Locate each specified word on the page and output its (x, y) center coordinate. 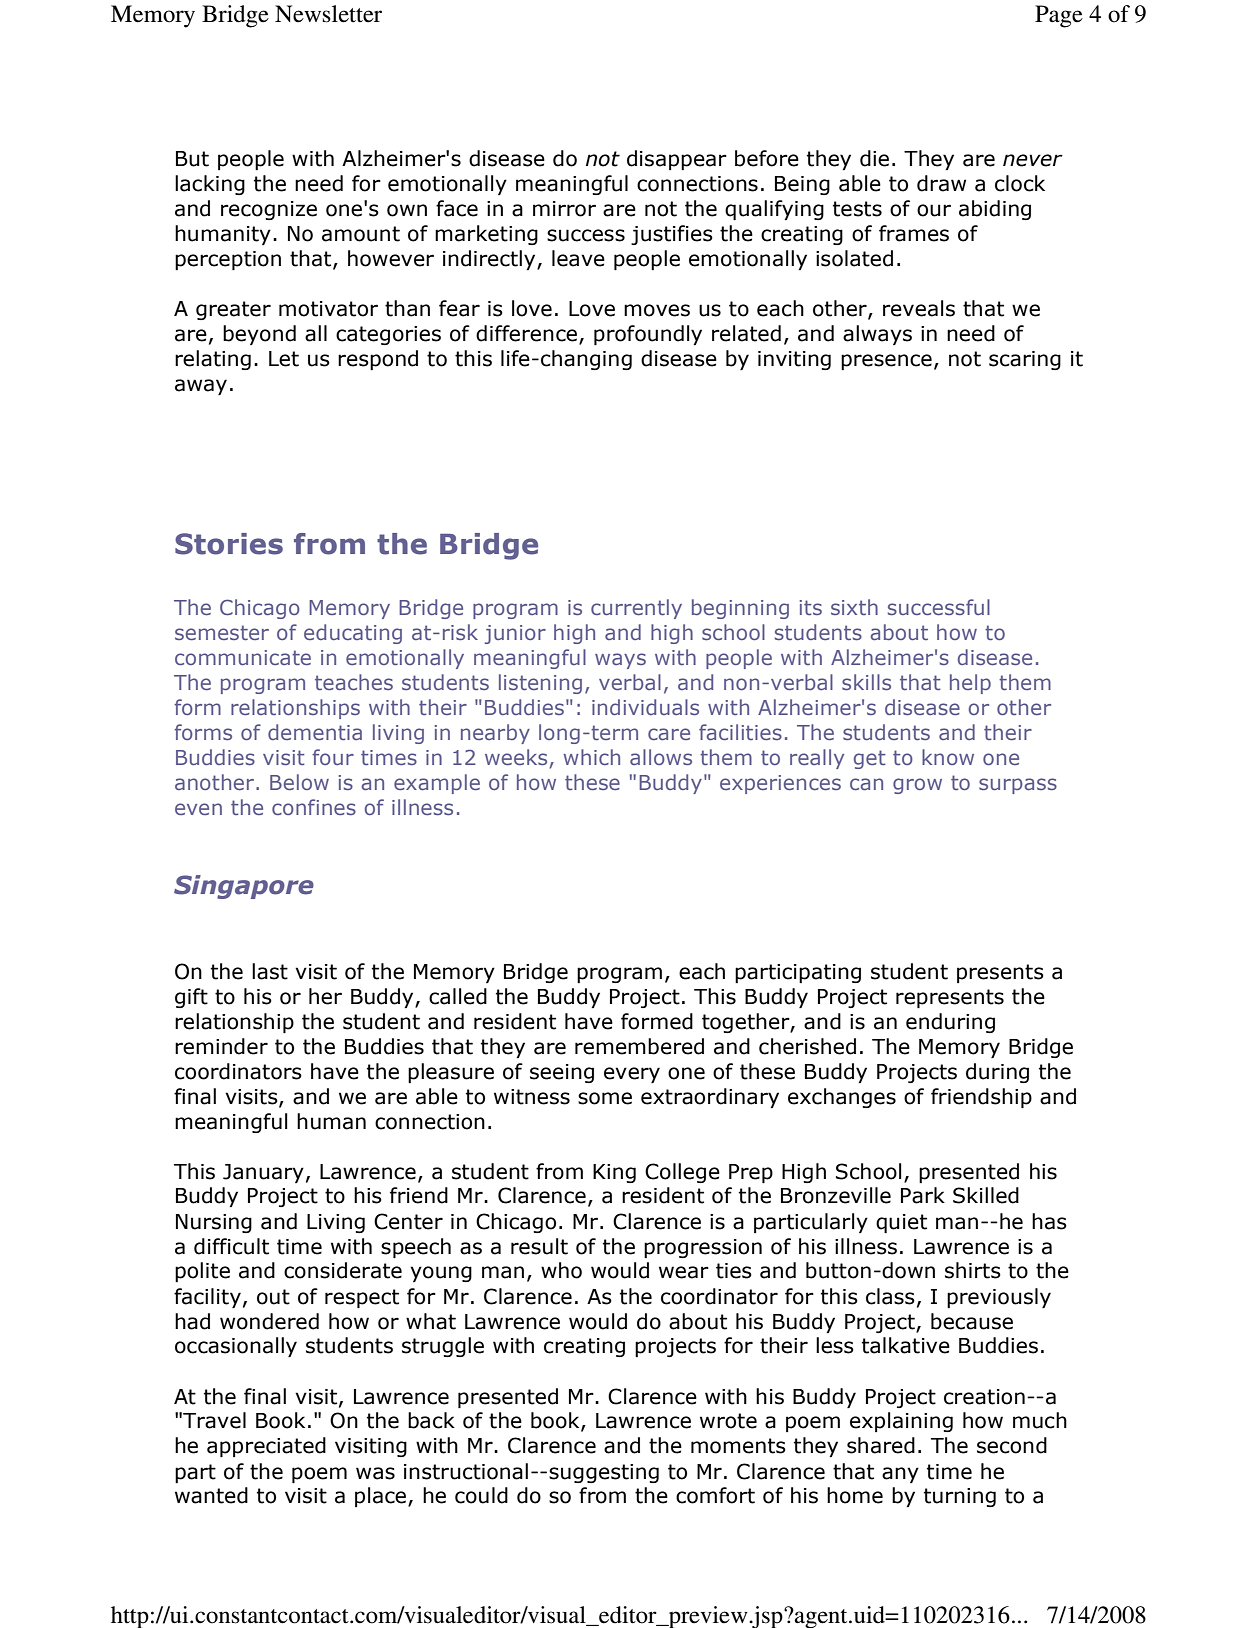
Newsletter (328, 14)
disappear (677, 160)
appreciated (266, 1447)
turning (960, 1497)
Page (1059, 16)
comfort (715, 1495)
